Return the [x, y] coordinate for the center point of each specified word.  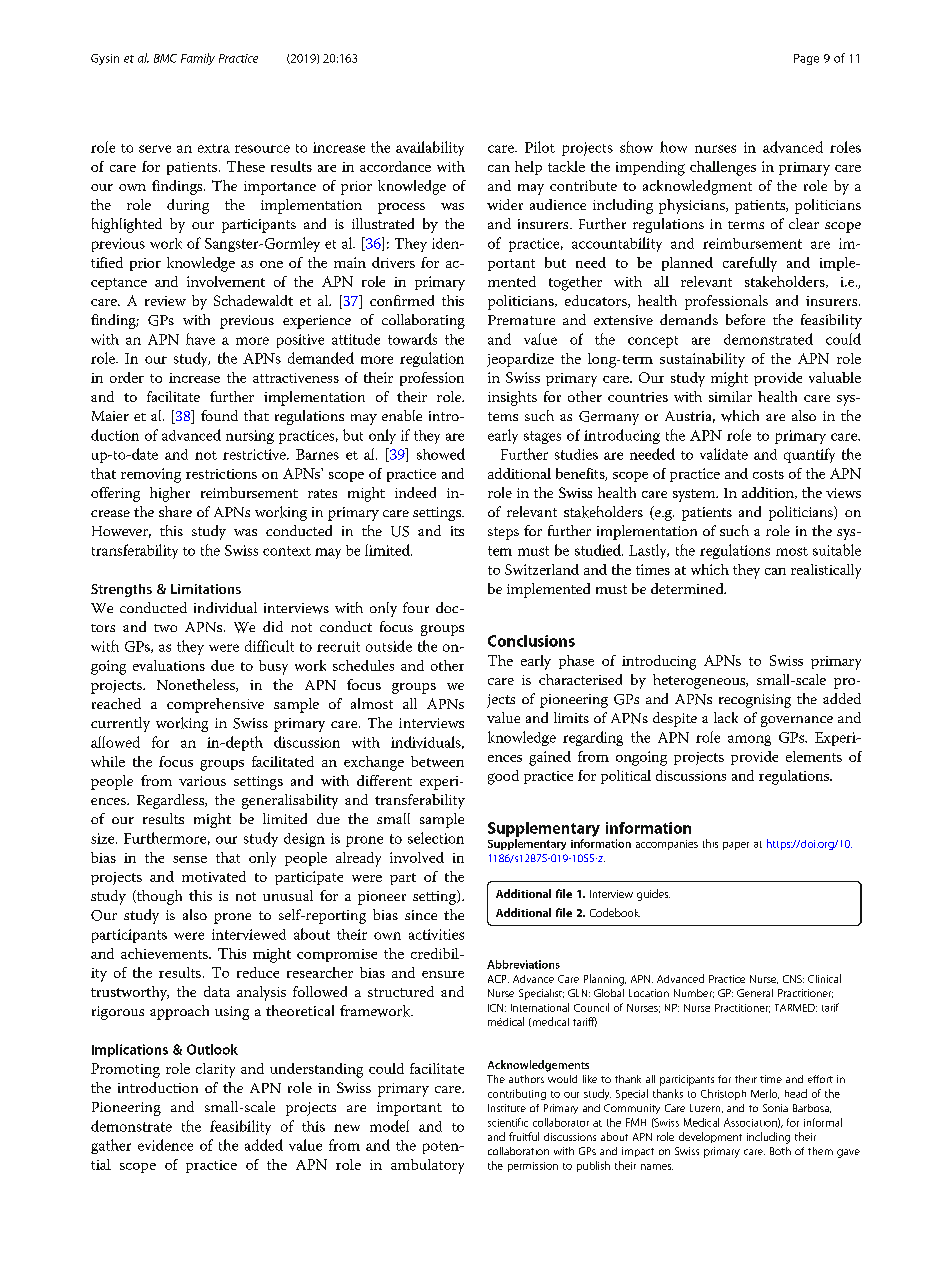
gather [111, 1146]
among [749, 740]
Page [806, 59]
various [202, 781]
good [503, 777]
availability [430, 148]
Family [198, 59]
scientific [508, 1122]
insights [512, 398]
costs [768, 474]
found [219, 415]
